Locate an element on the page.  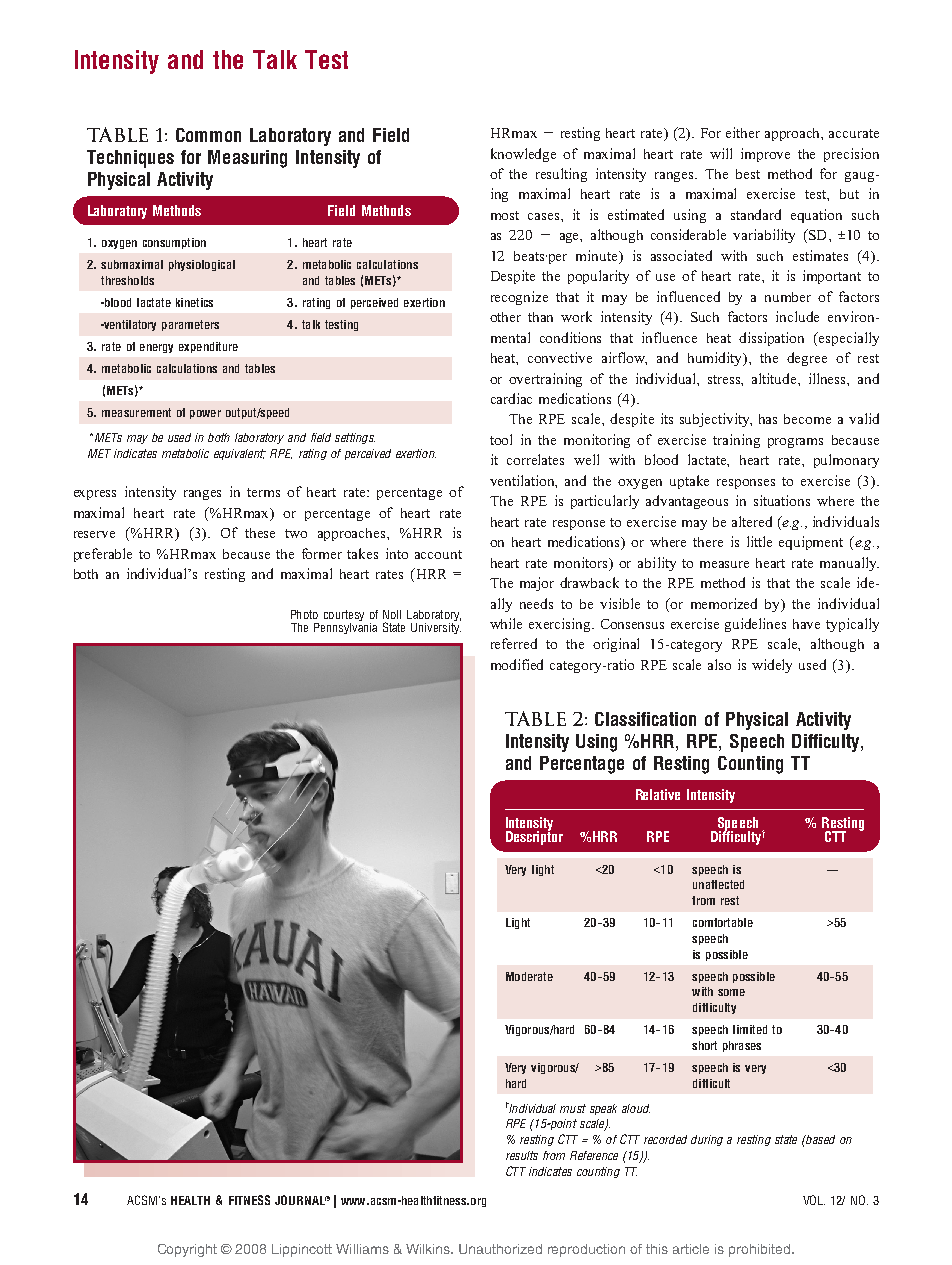
Common is located at coordinates (208, 135).
